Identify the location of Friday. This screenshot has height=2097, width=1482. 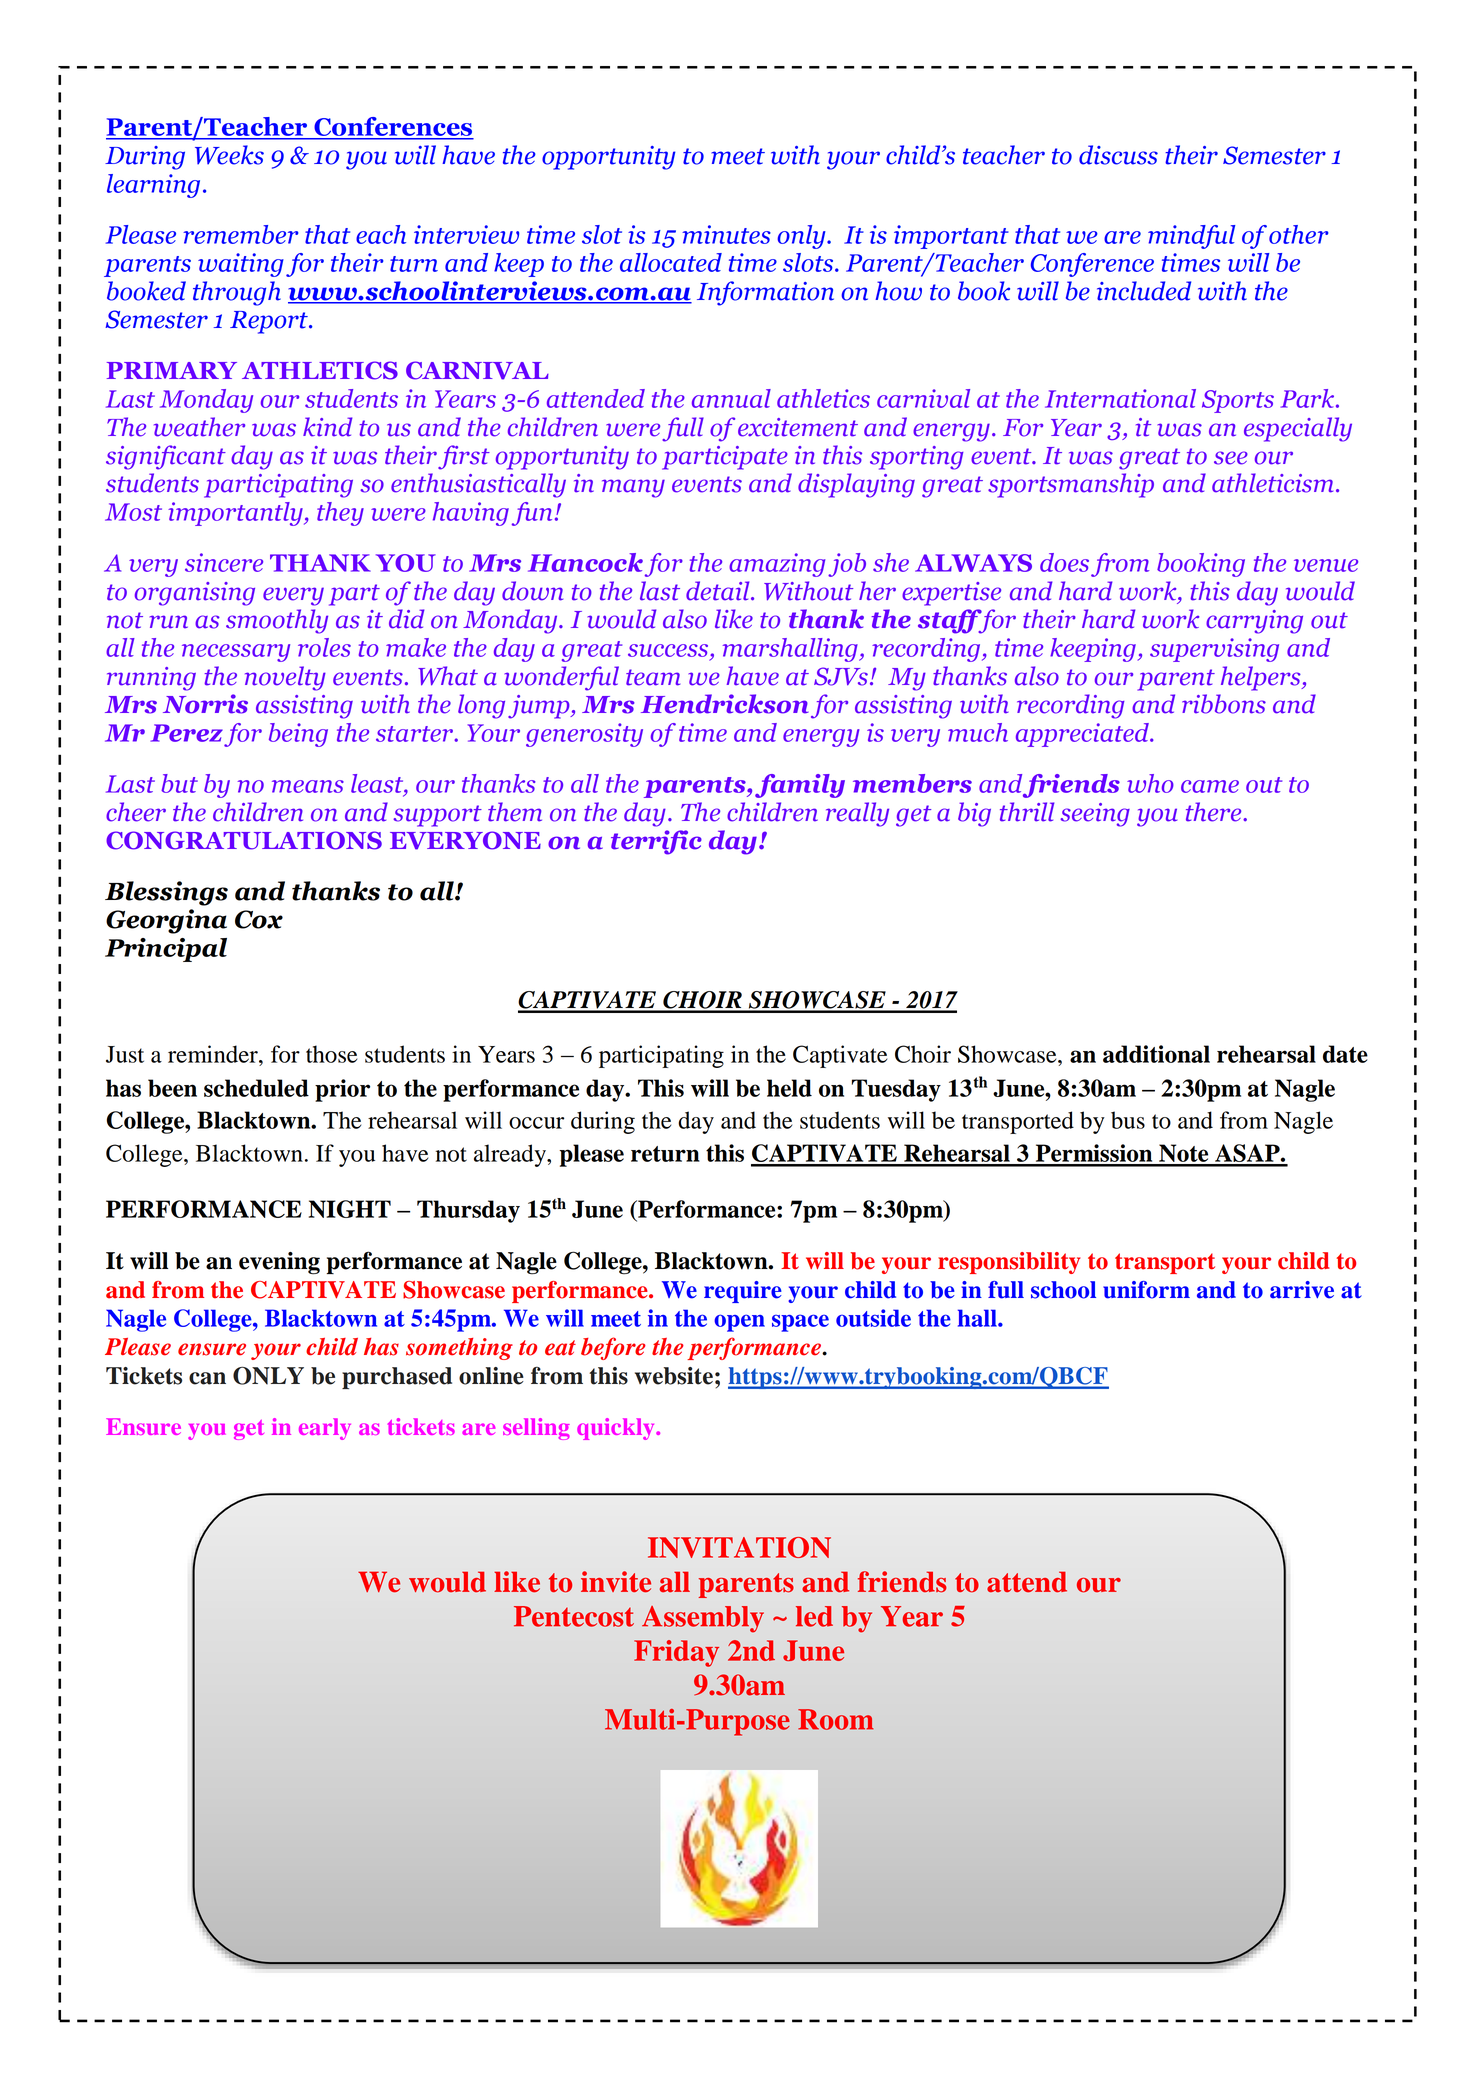
(676, 1653).
